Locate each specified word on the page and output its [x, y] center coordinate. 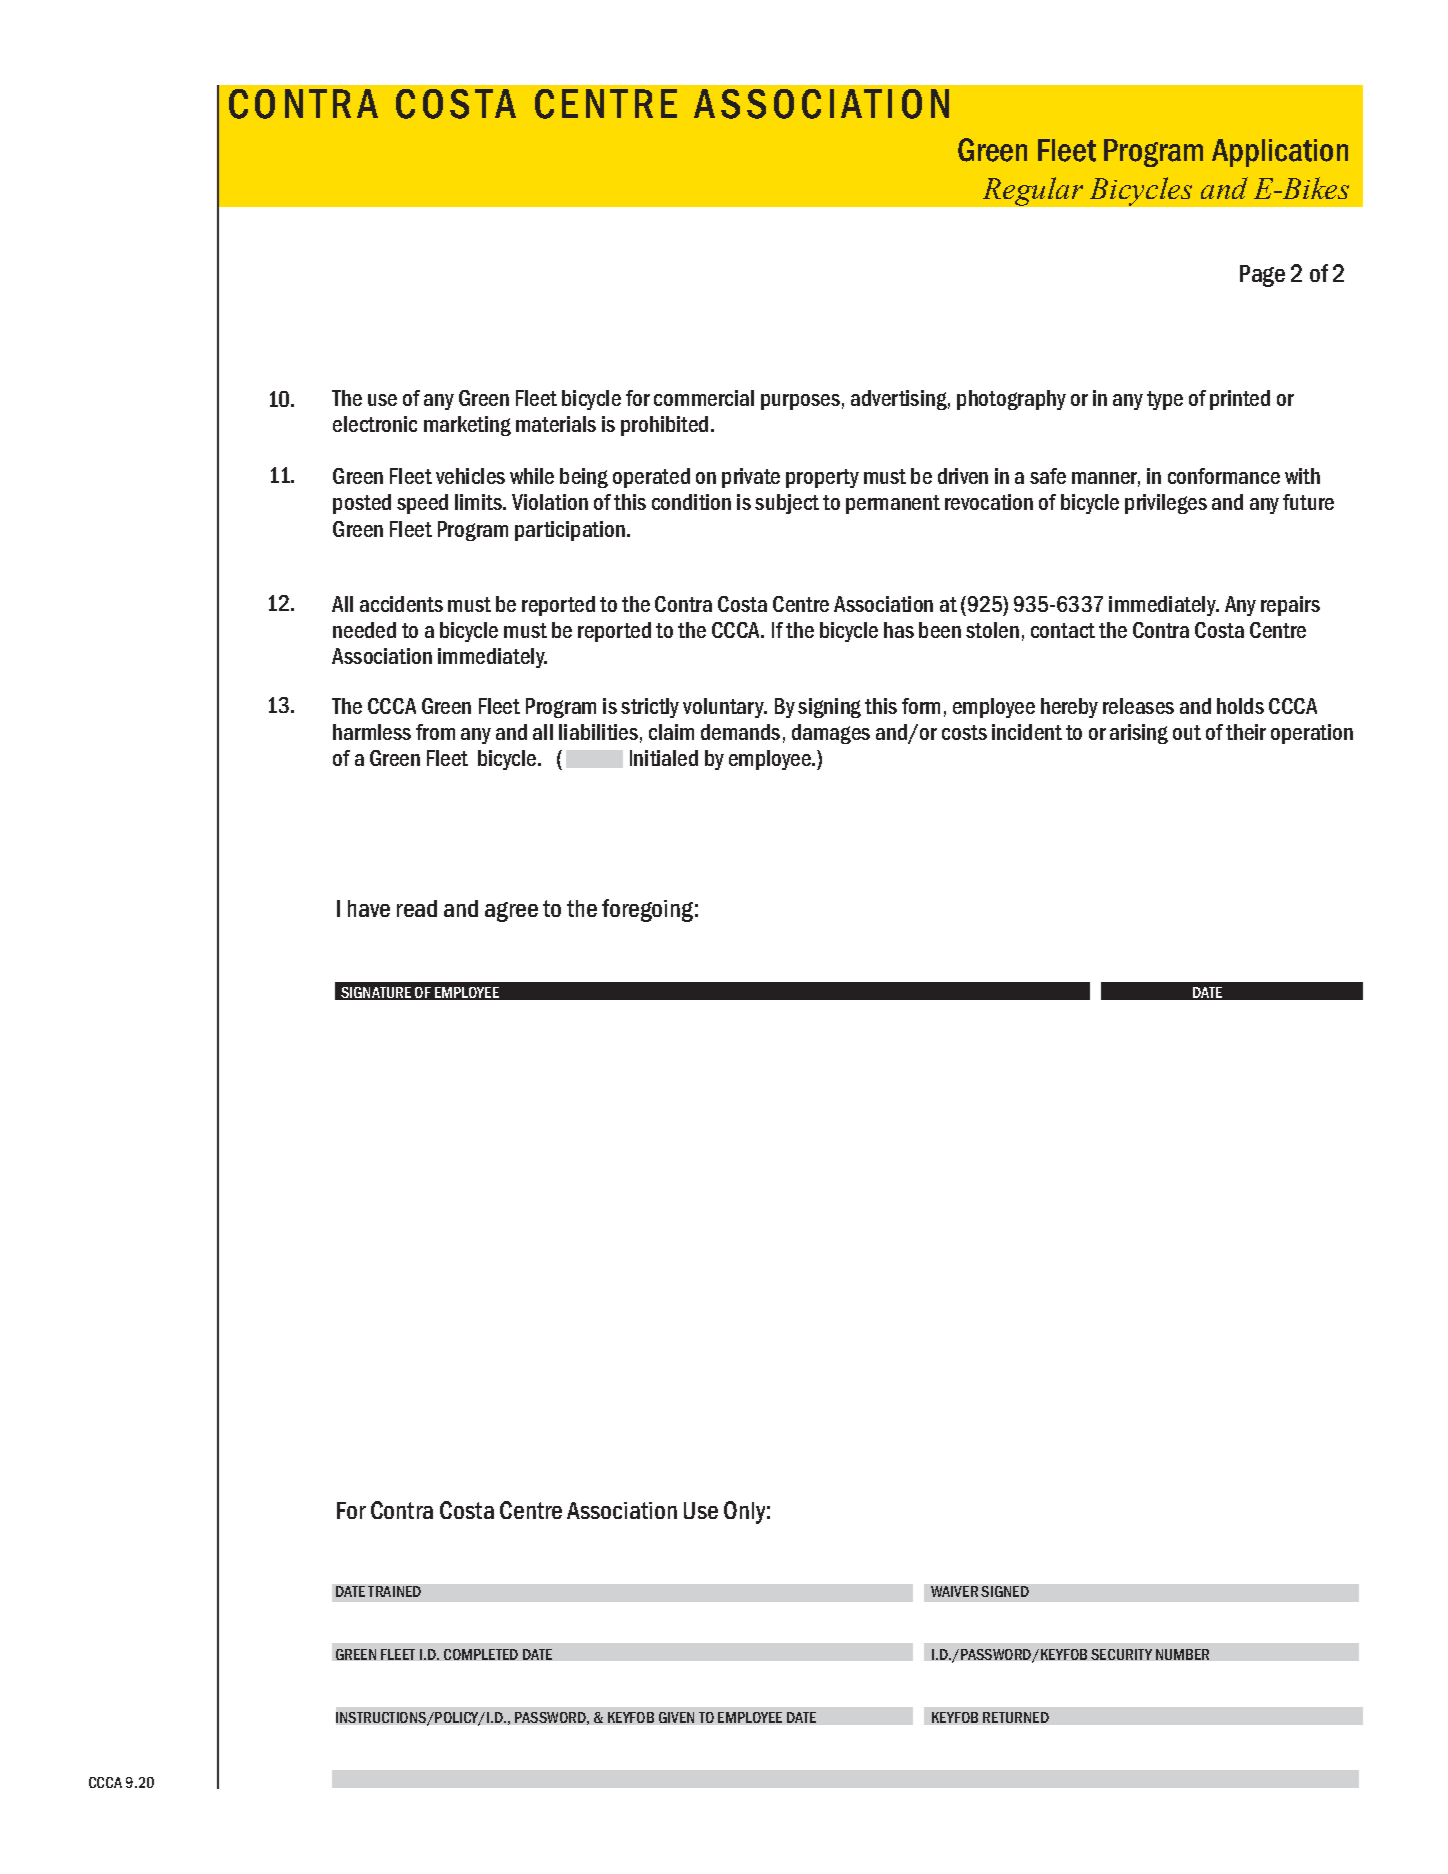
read [417, 908]
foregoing [647, 910]
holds [1240, 706]
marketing [467, 426]
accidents [401, 604]
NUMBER [1182, 1654]
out [1187, 732]
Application [1280, 153]
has [899, 630]
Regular [1033, 191]
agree [511, 912]
